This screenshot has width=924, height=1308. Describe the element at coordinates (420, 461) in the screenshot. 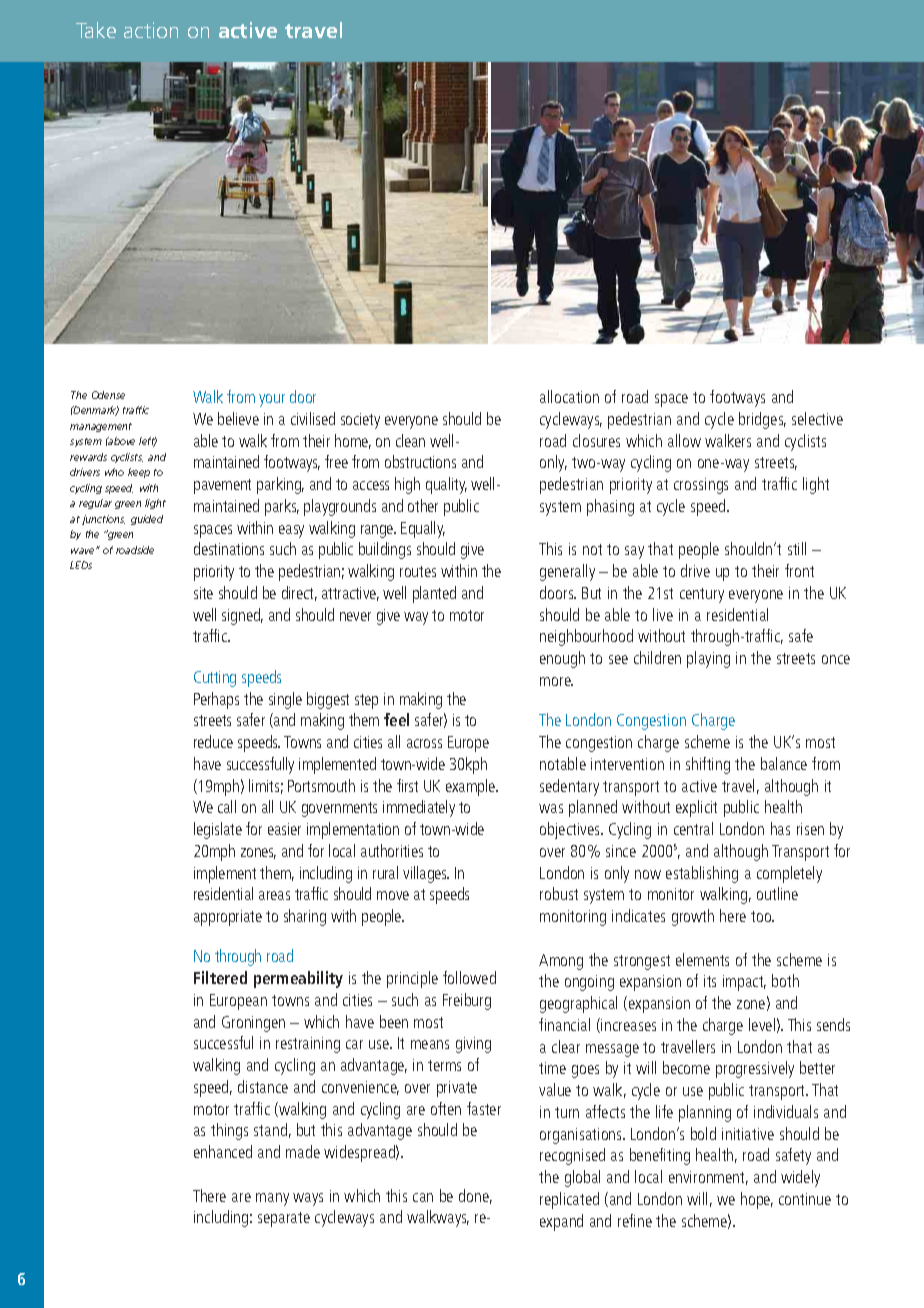

I see `obstructions` at that location.
